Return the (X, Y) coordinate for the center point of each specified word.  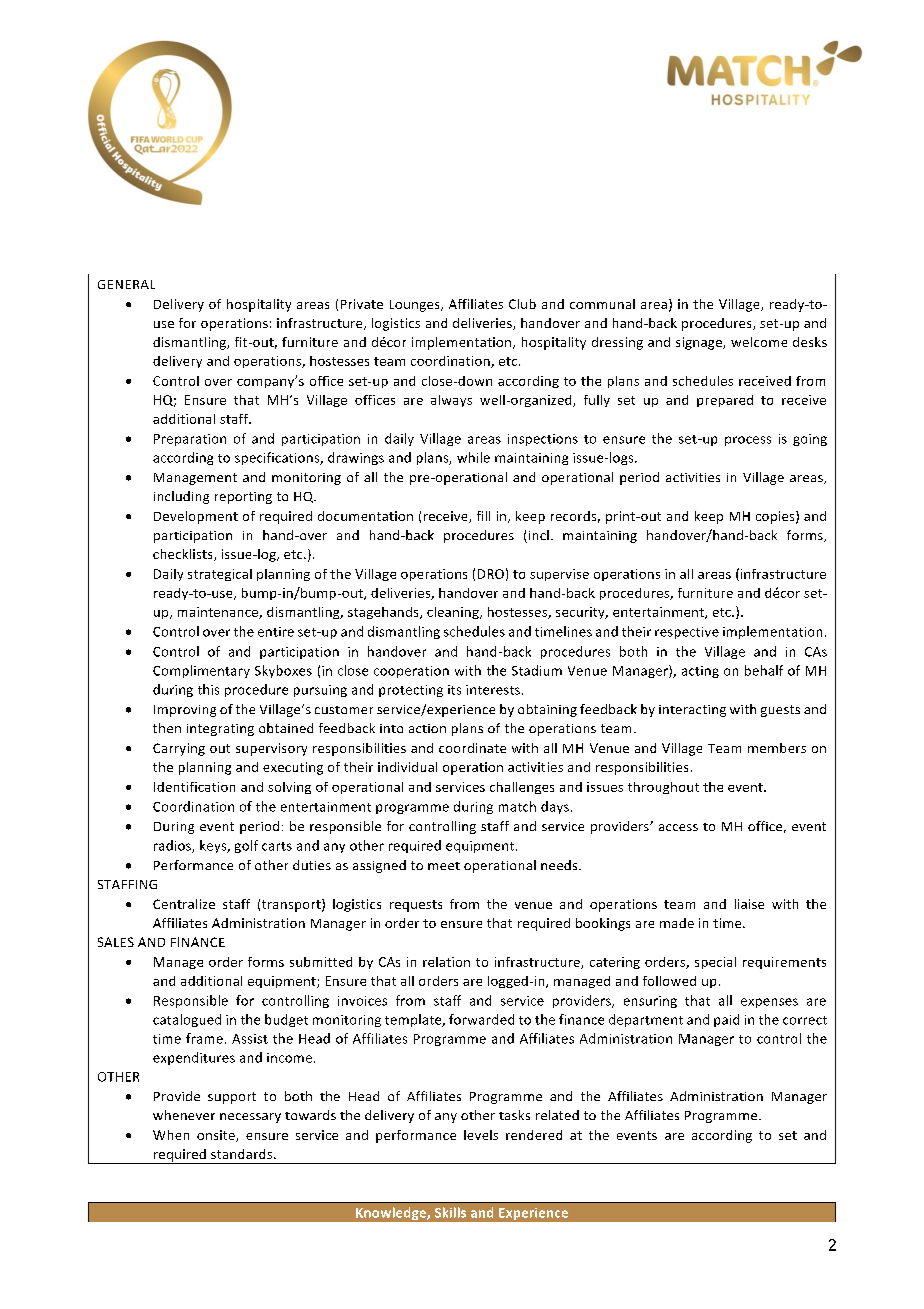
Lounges (416, 306)
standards (243, 1154)
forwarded (481, 1019)
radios (173, 846)
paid (726, 1020)
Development (196, 517)
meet (444, 866)
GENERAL (126, 284)
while (473, 457)
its (454, 690)
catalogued (187, 1020)
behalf (764, 670)
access (678, 827)
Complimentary (201, 671)
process (748, 441)
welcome (759, 342)
